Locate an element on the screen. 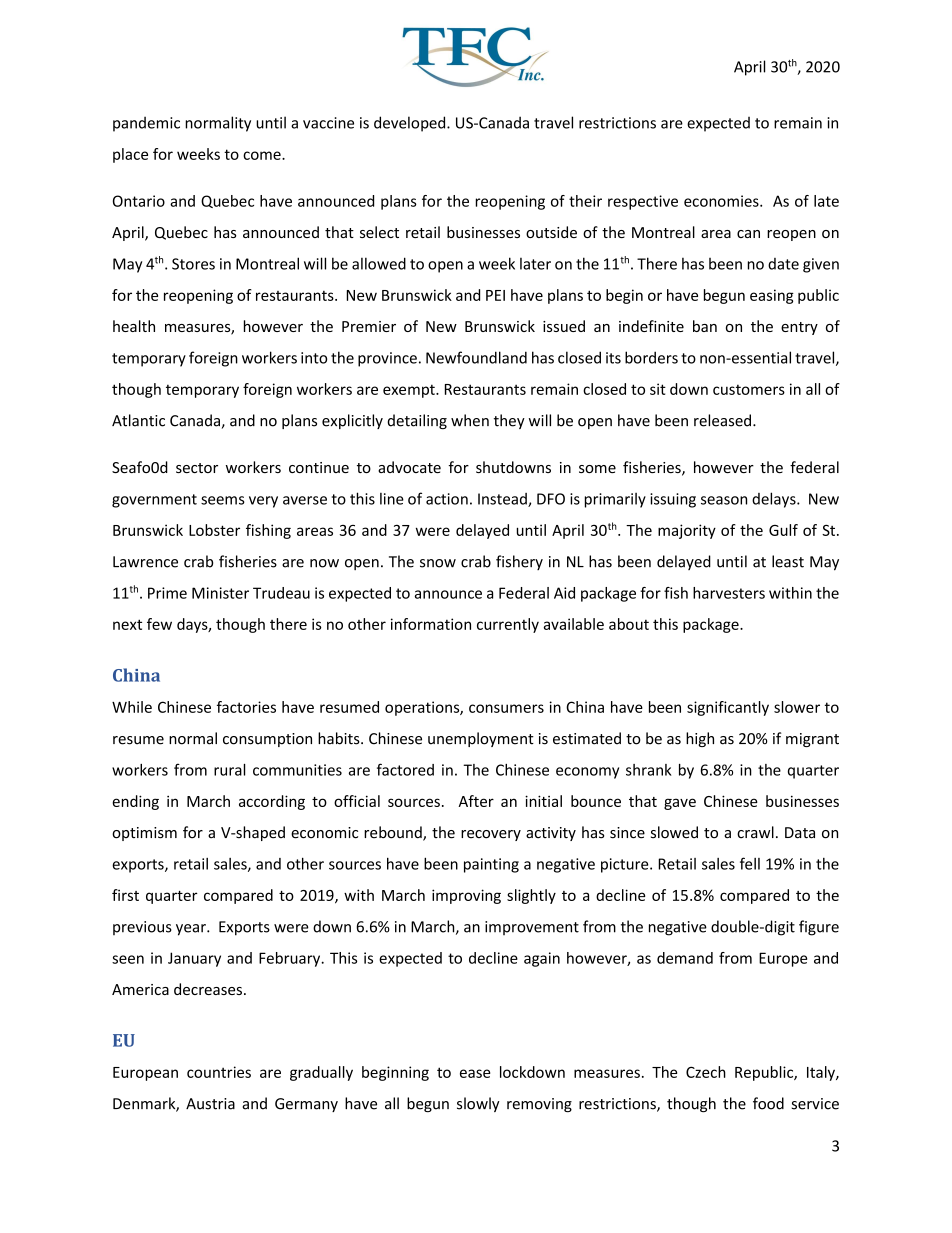 The image size is (952, 1233). crawl is located at coordinates (755, 832).
